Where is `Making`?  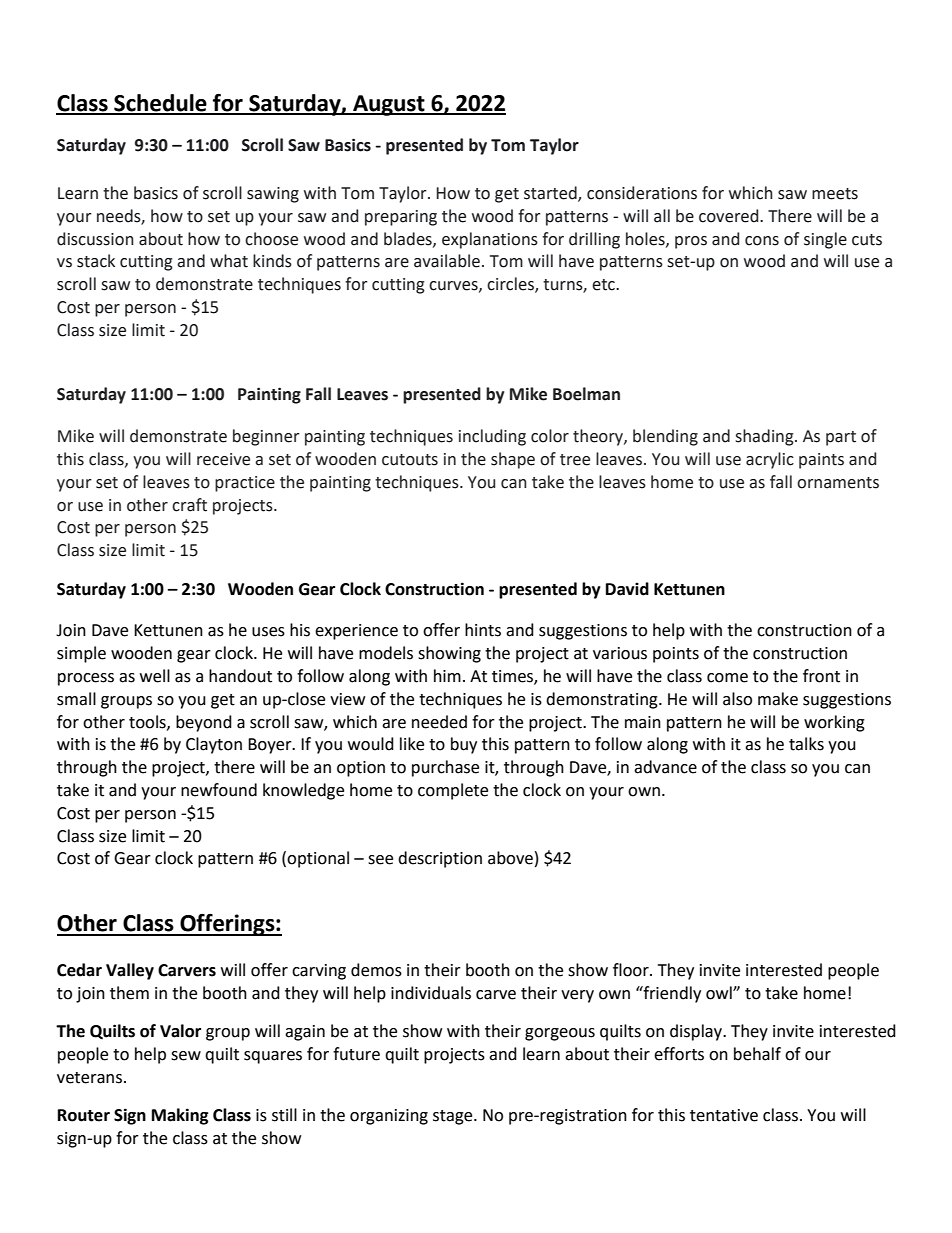
Making is located at coordinates (180, 1116).
